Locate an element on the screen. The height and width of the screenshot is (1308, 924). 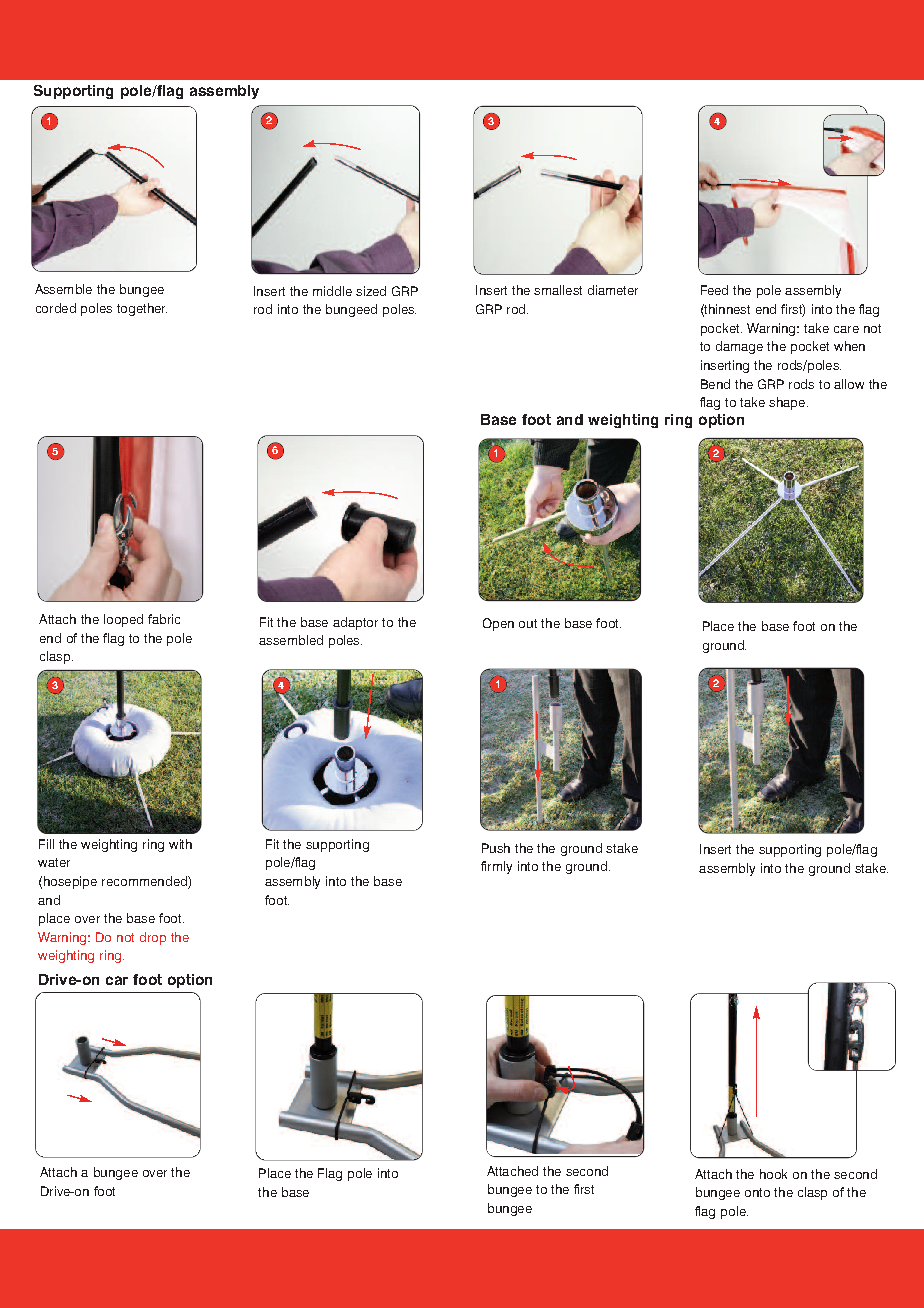
with is located at coordinates (180, 844).
